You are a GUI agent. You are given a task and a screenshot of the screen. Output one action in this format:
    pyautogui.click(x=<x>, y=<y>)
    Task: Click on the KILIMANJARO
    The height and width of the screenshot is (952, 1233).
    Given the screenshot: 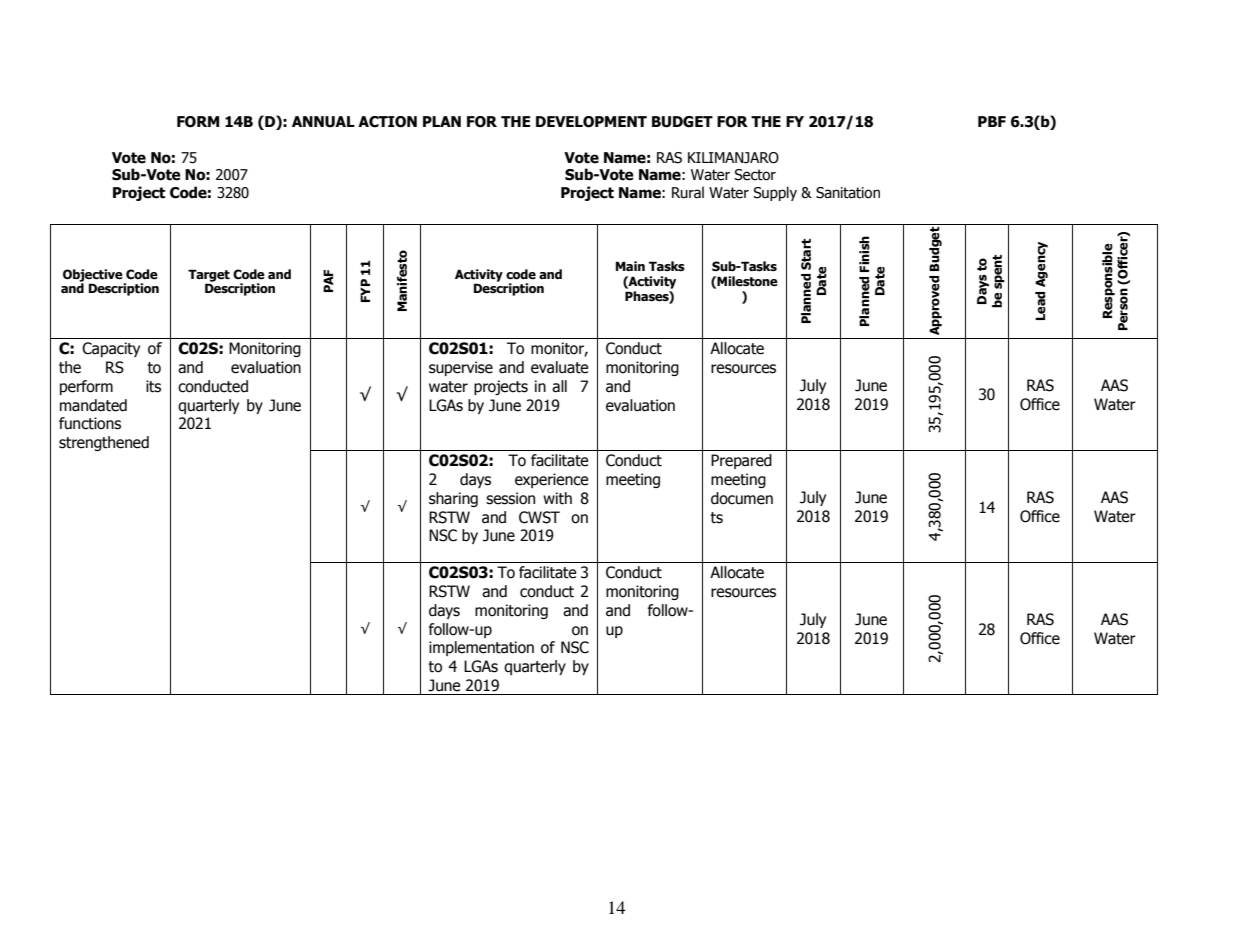 What is the action you would take?
    pyautogui.click(x=733, y=158)
